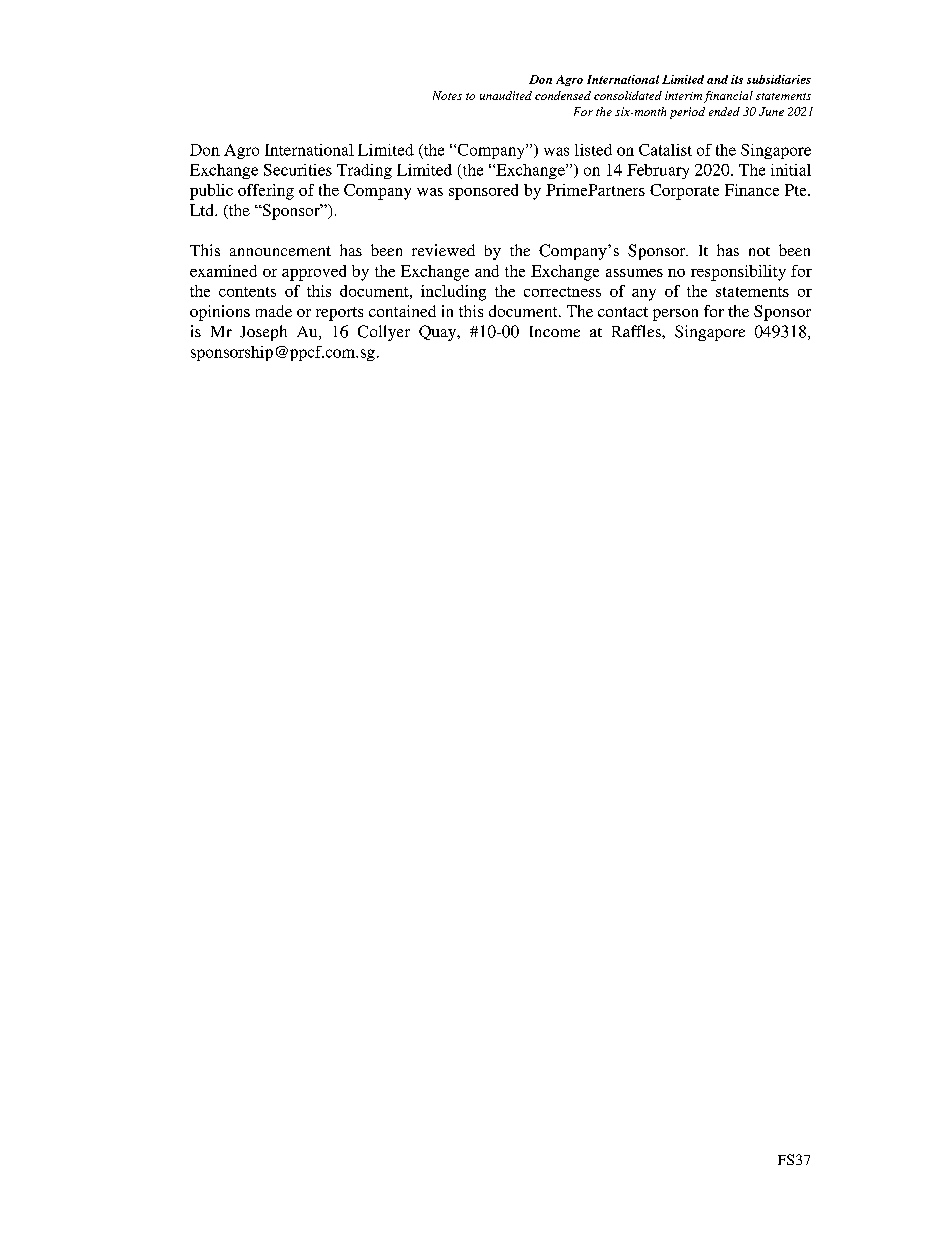 Image resolution: width=952 pixels, height=1233 pixels. Describe the element at coordinates (555, 331) in the page. I see `Income` at that location.
